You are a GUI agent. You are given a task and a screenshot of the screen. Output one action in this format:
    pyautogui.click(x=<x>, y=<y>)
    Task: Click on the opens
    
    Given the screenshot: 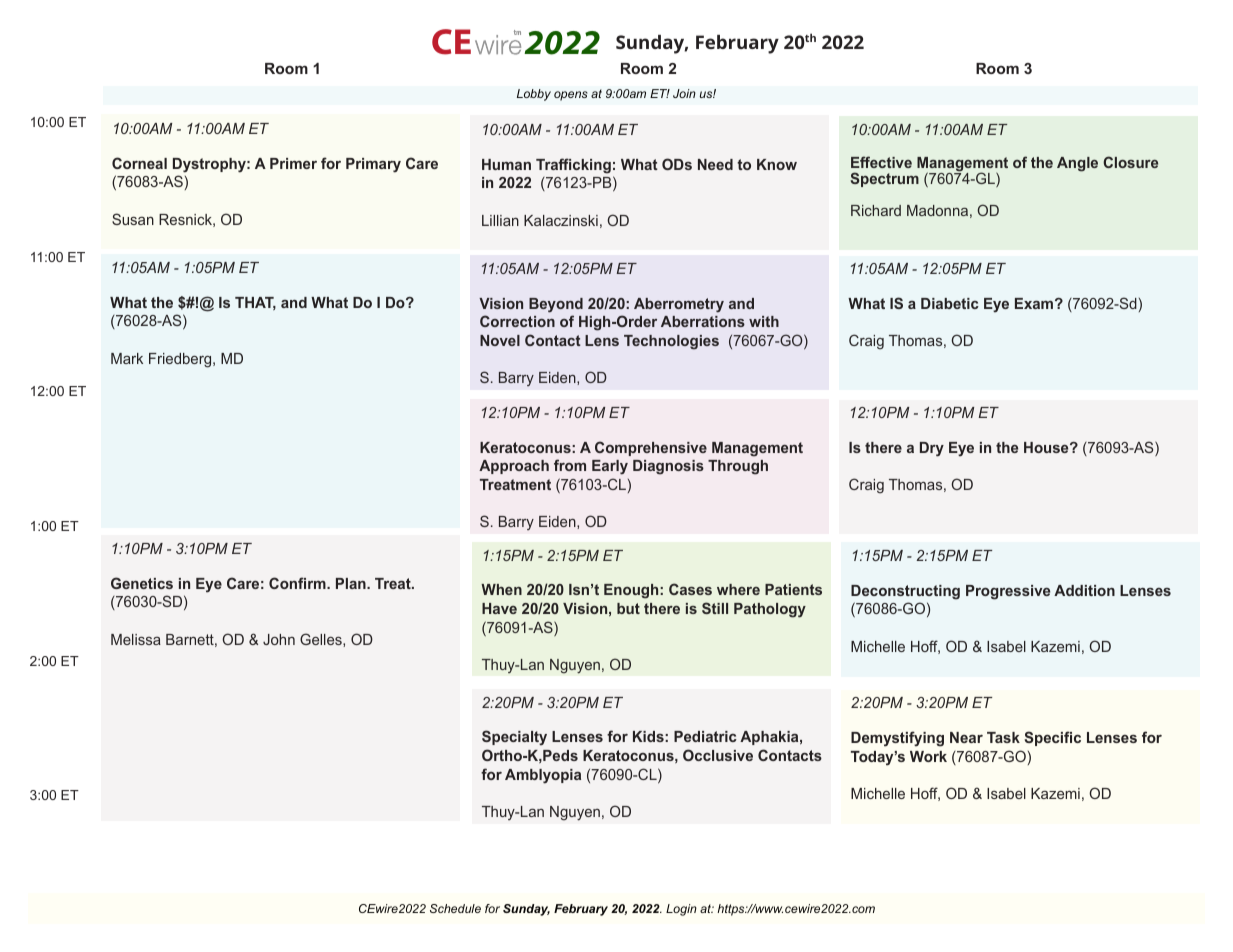 What is the action you would take?
    pyautogui.click(x=571, y=96)
